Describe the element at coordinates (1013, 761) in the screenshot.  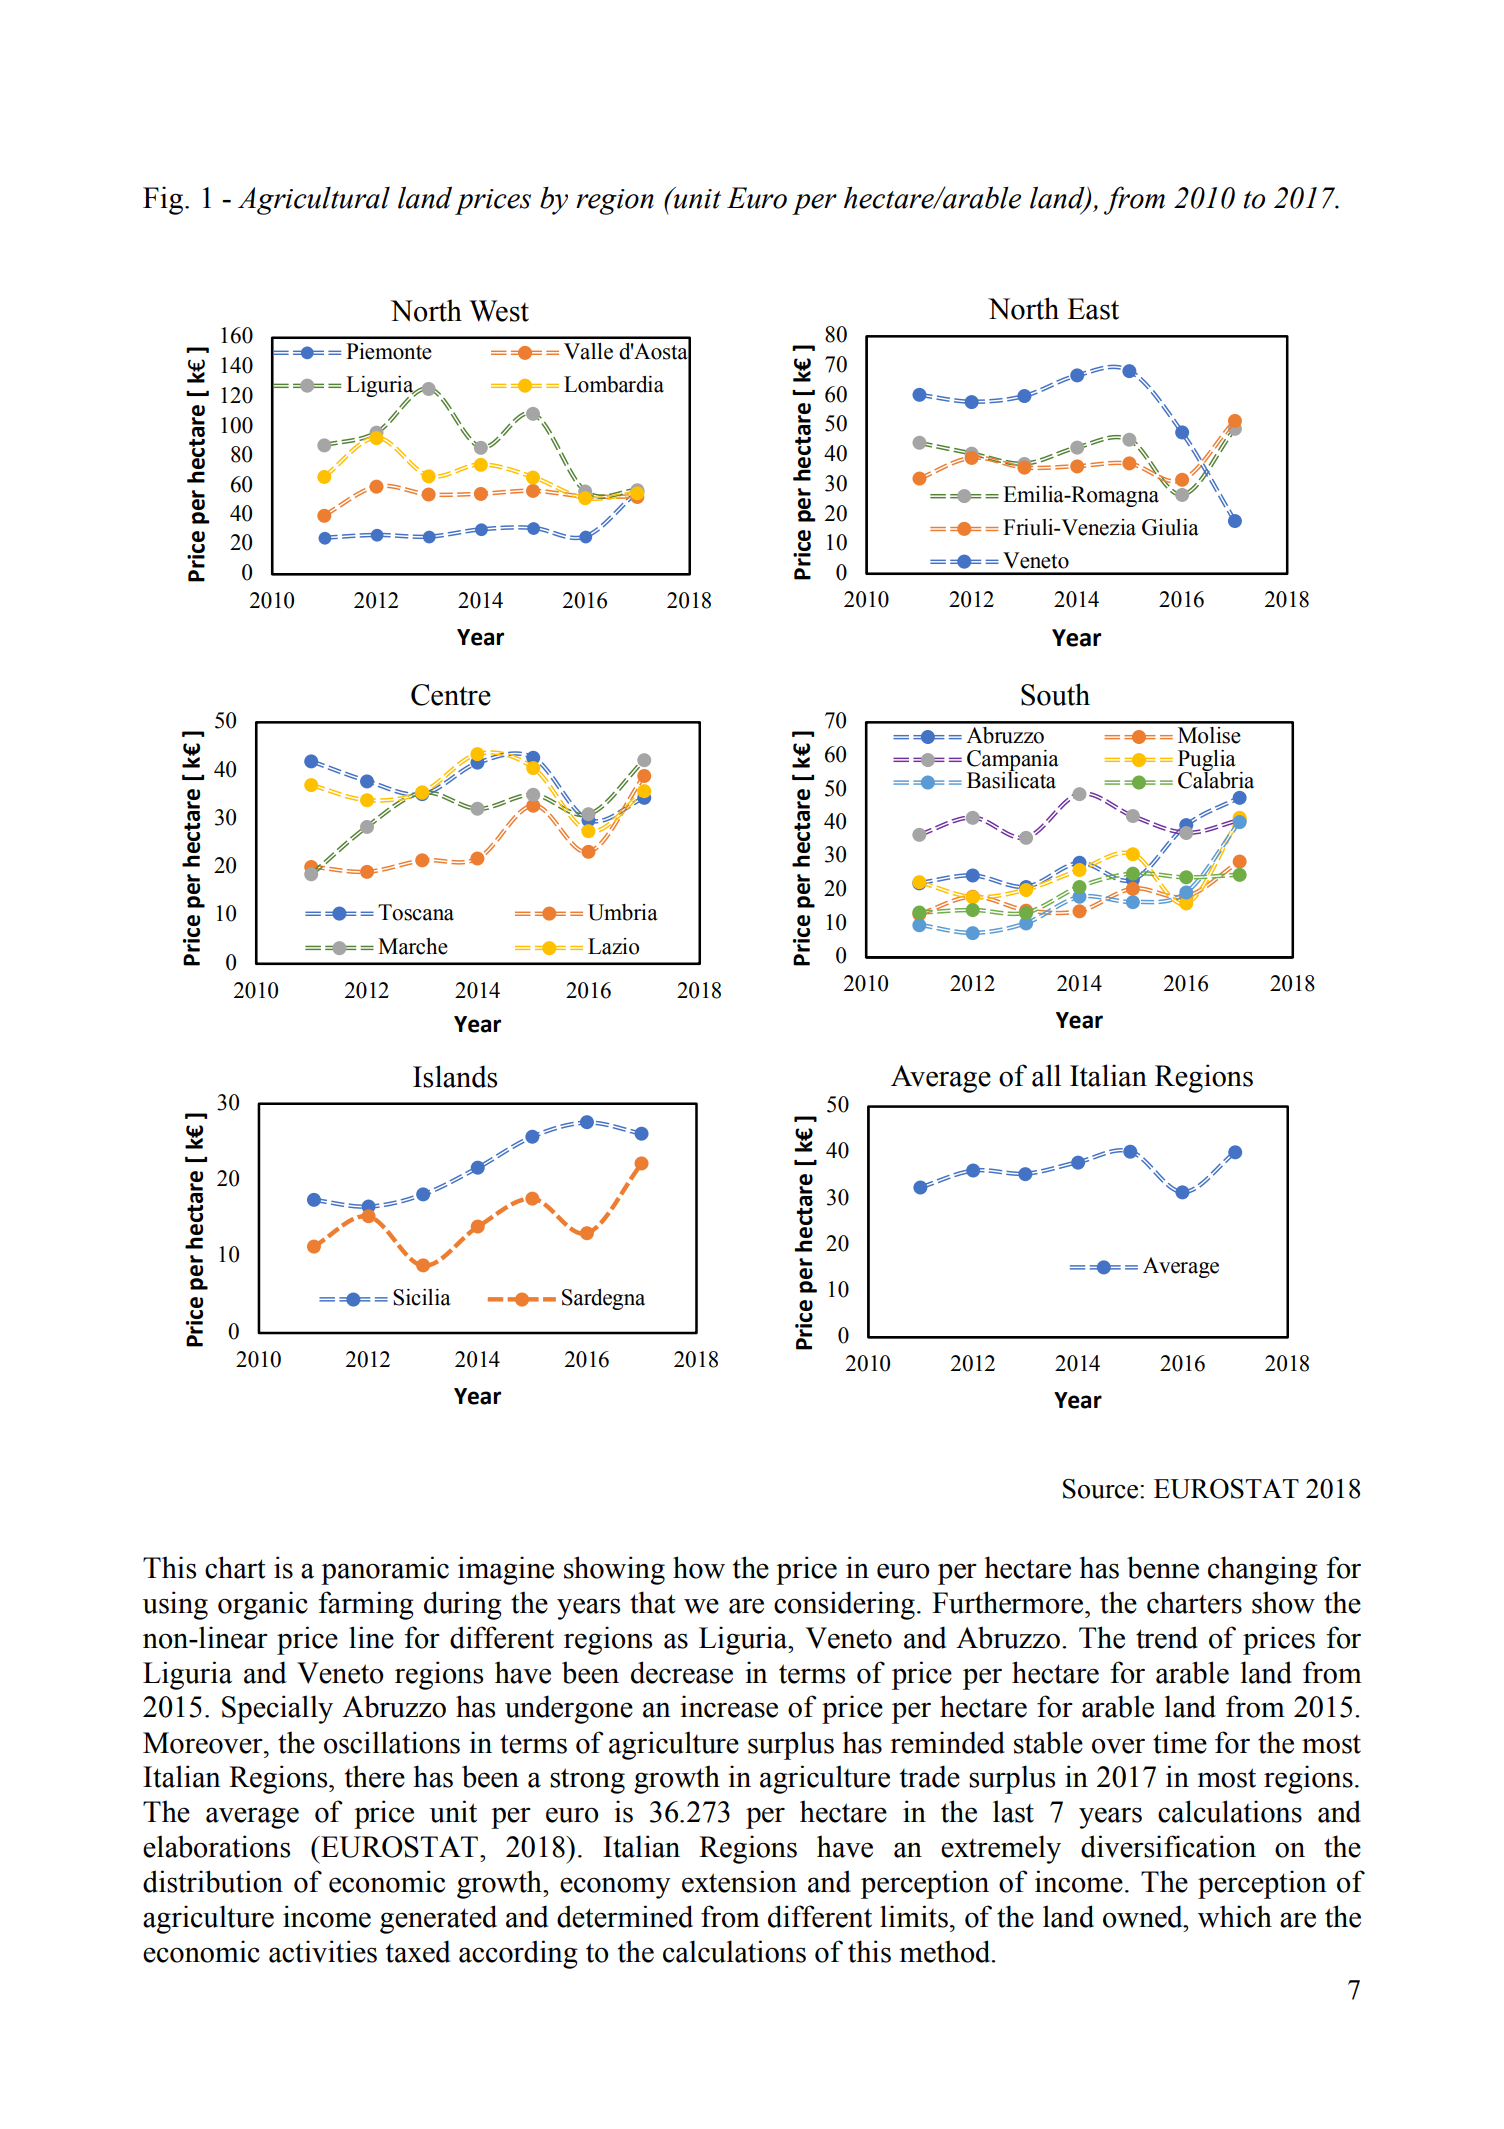
I see `Campania` at that location.
